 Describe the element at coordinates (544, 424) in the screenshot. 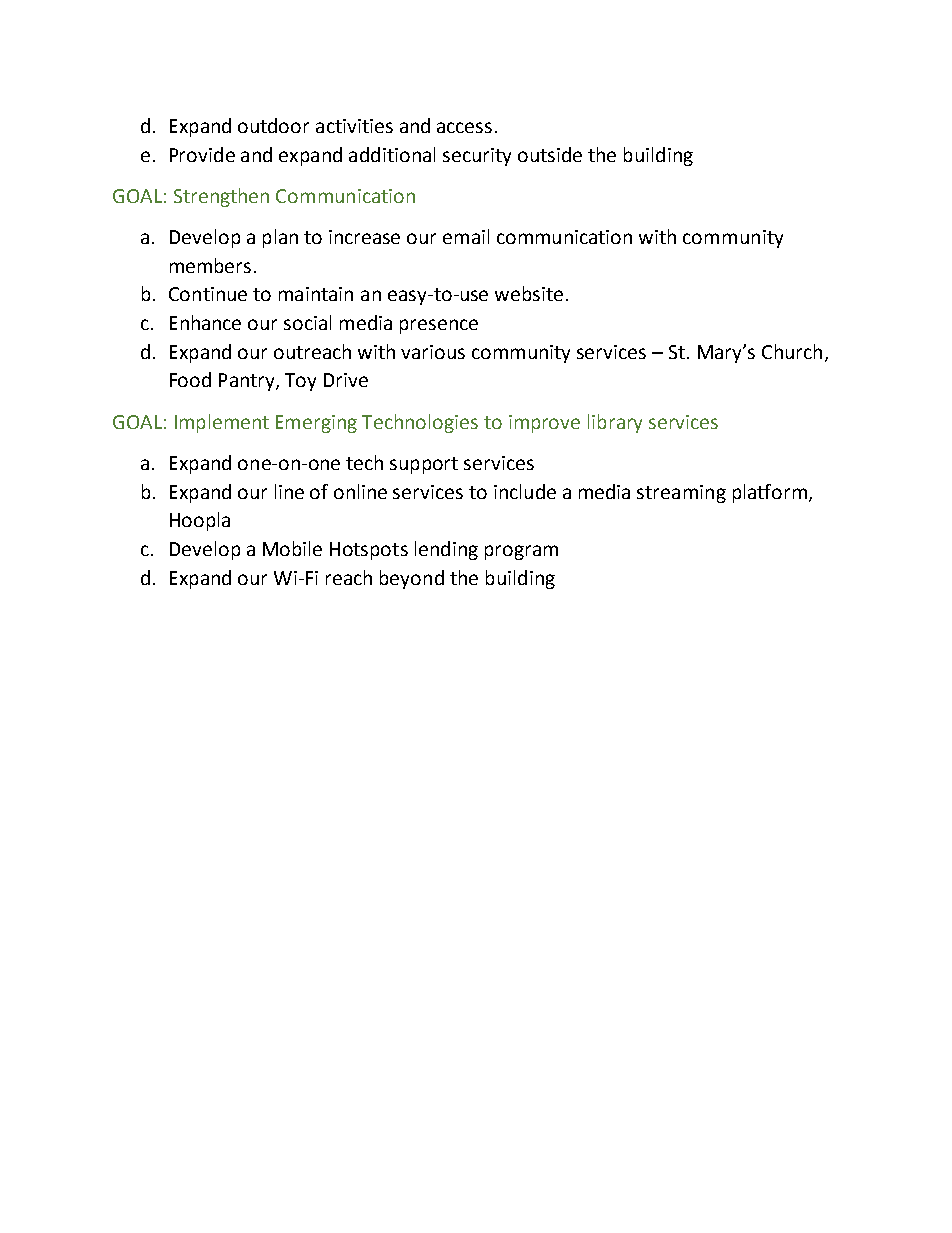

I see `improve` at that location.
